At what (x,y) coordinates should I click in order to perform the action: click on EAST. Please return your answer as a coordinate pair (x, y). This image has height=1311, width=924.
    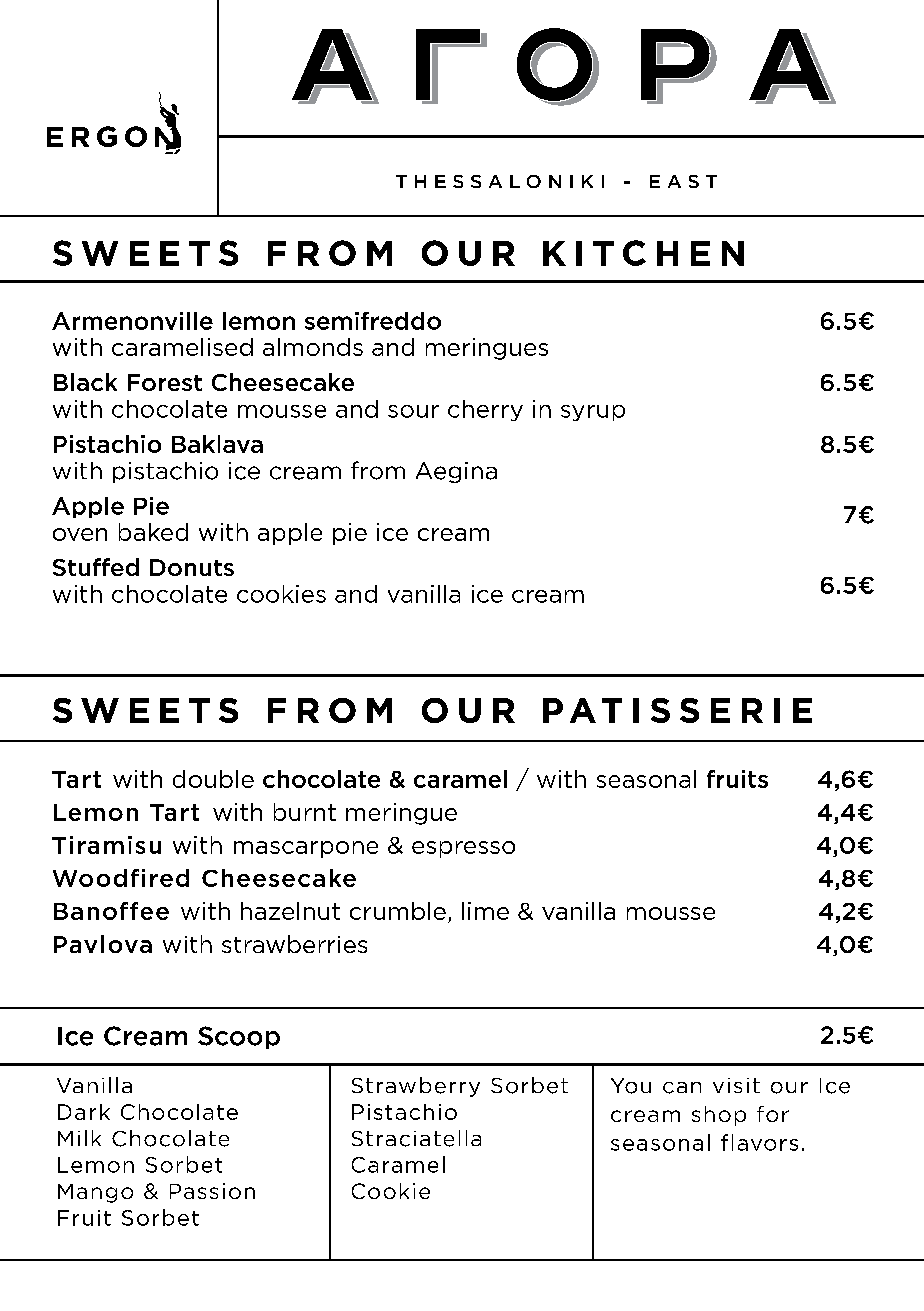
    Looking at the image, I should click on (683, 181).
